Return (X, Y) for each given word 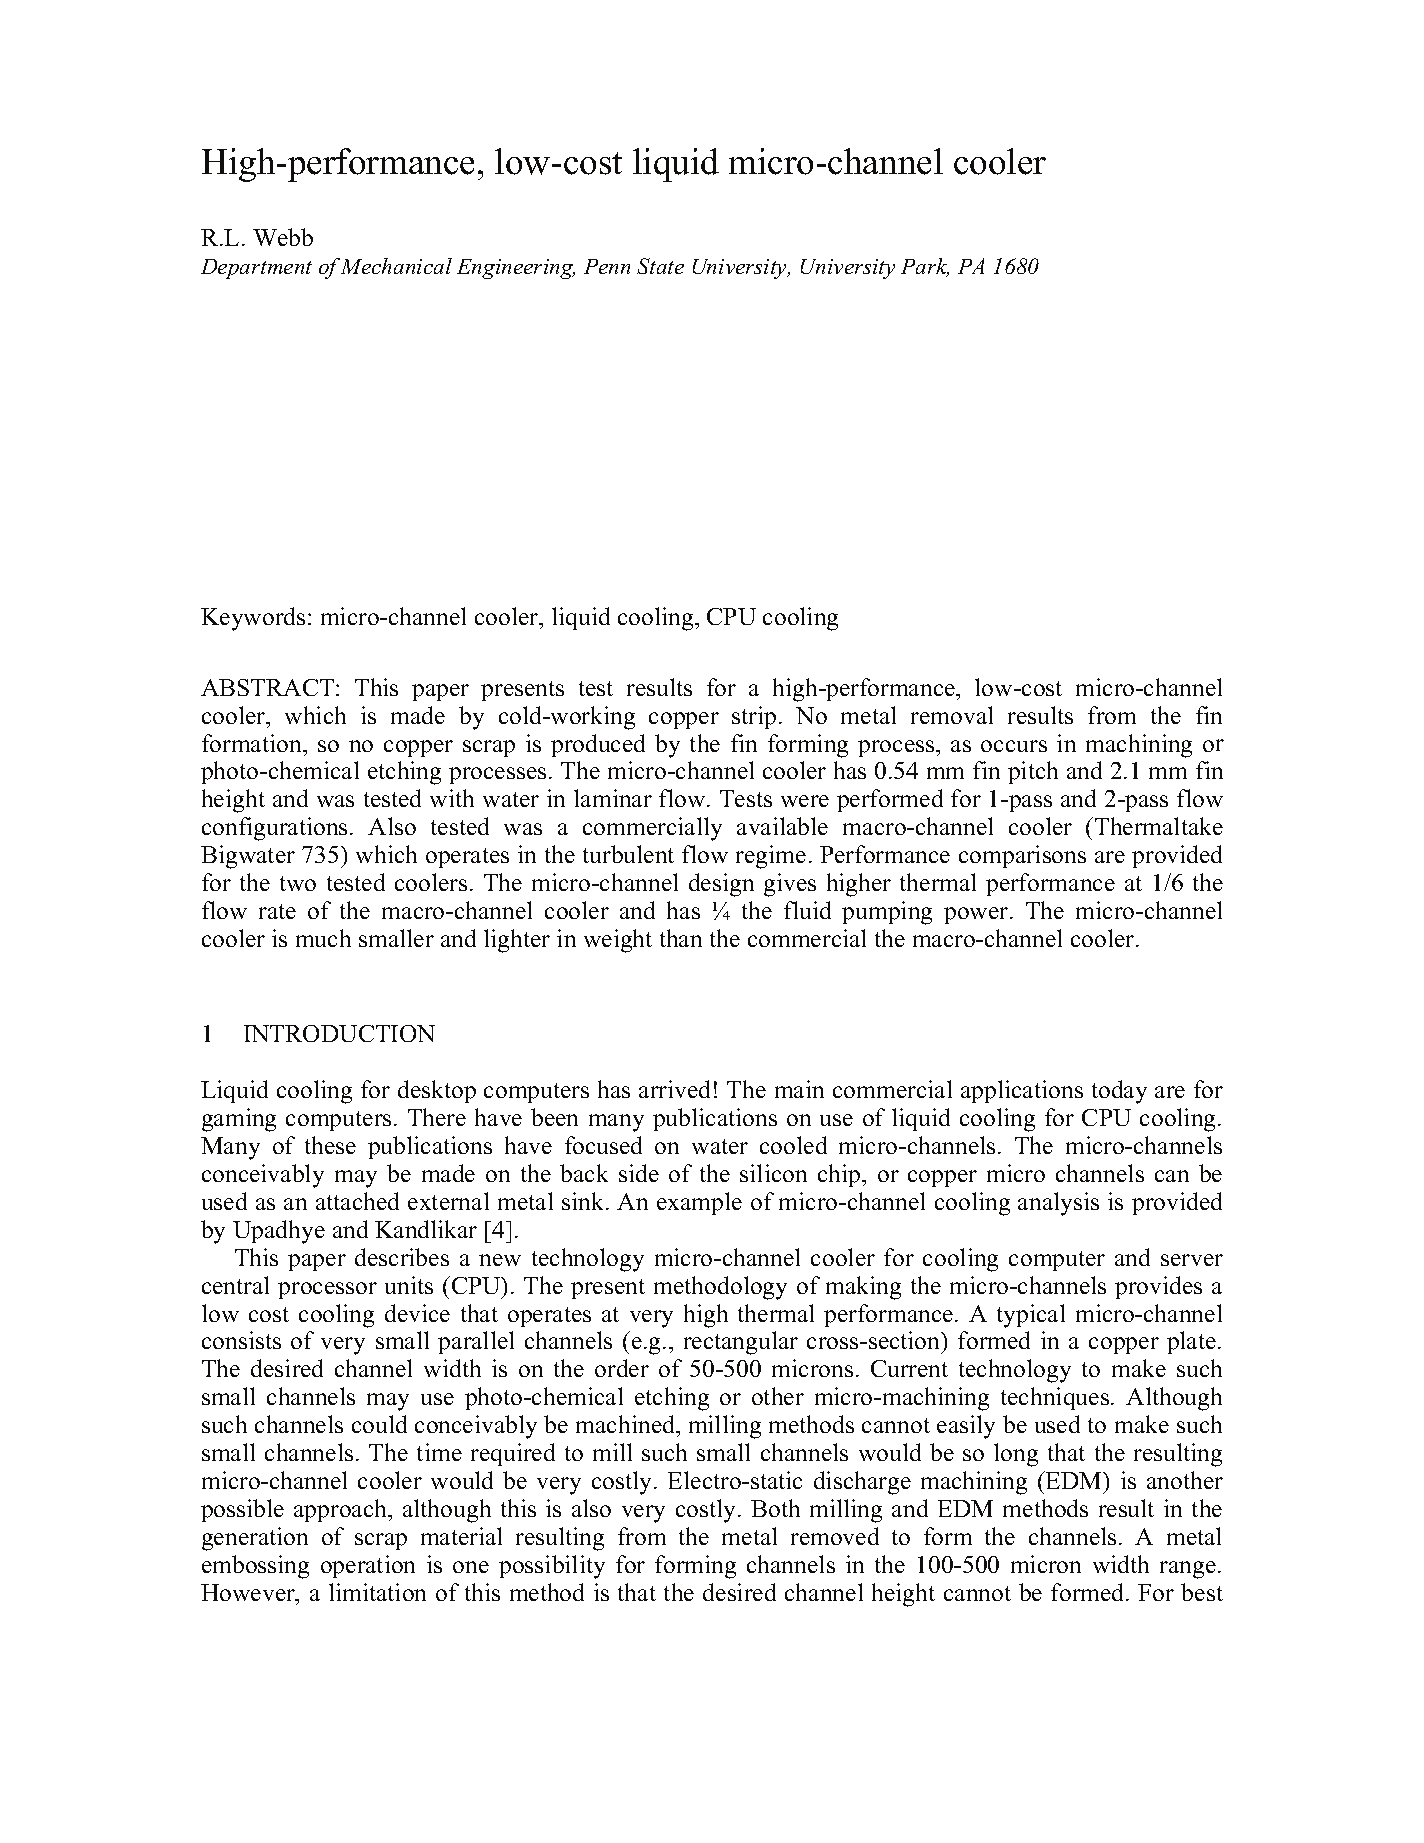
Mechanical (396, 266)
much (323, 938)
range (1188, 1570)
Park (925, 267)
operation (368, 1566)
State (660, 266)
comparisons (1022, 856)
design (721, 885)
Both (775, 1508)
